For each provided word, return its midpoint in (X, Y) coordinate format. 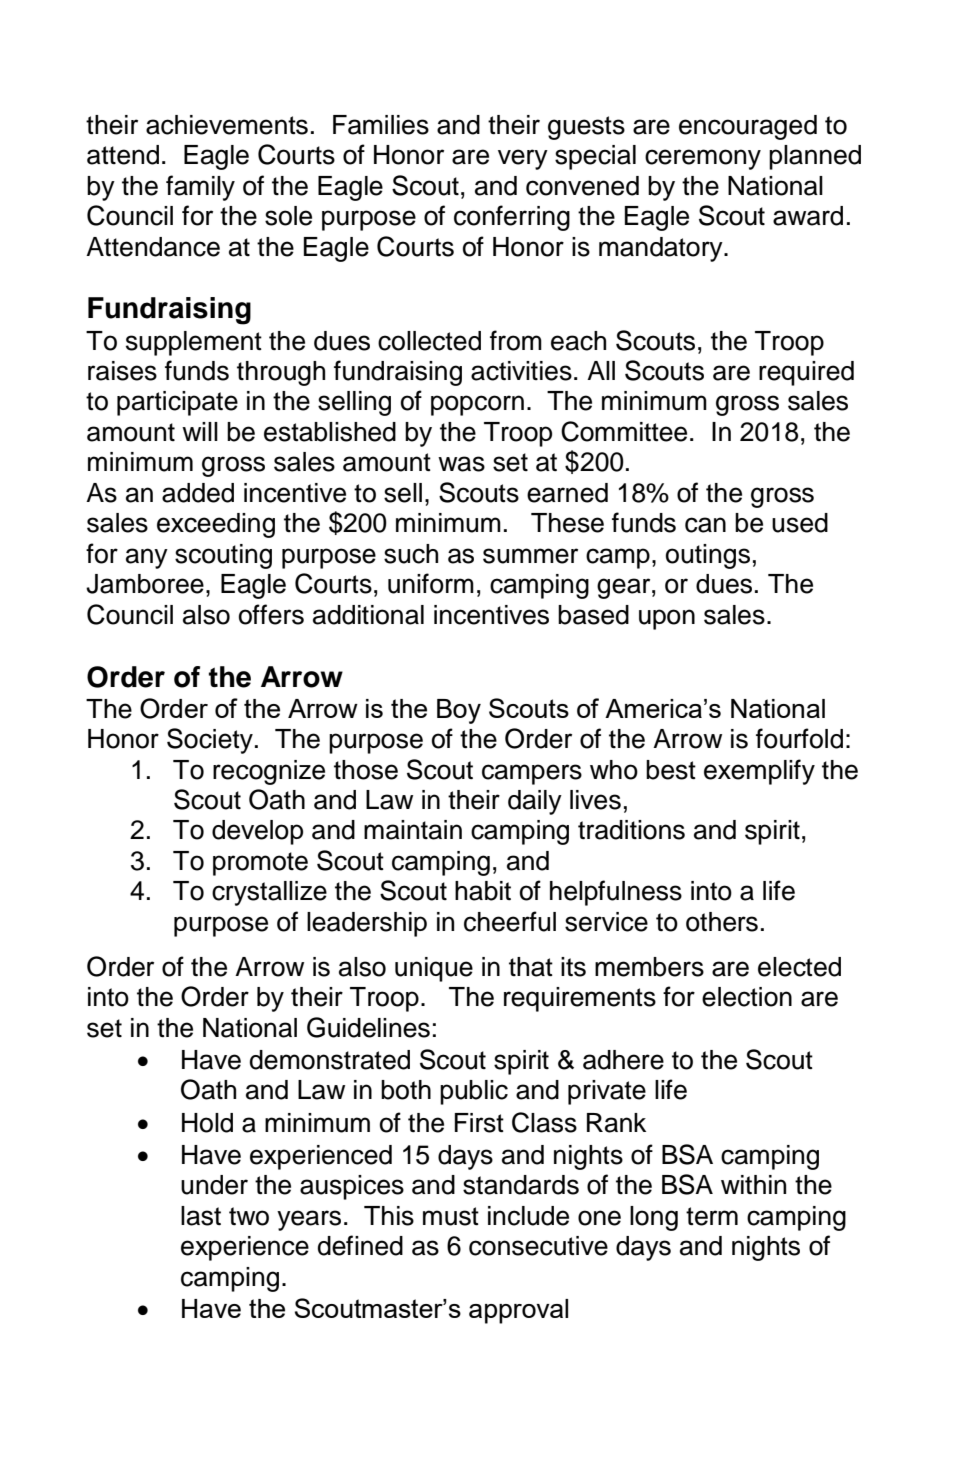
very (523, 159)
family (200, 188)
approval (518, 1311)
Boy (459, 711)
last (201, 1216)
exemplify (759, 772)
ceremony (703, 159)
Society (210, 741)
